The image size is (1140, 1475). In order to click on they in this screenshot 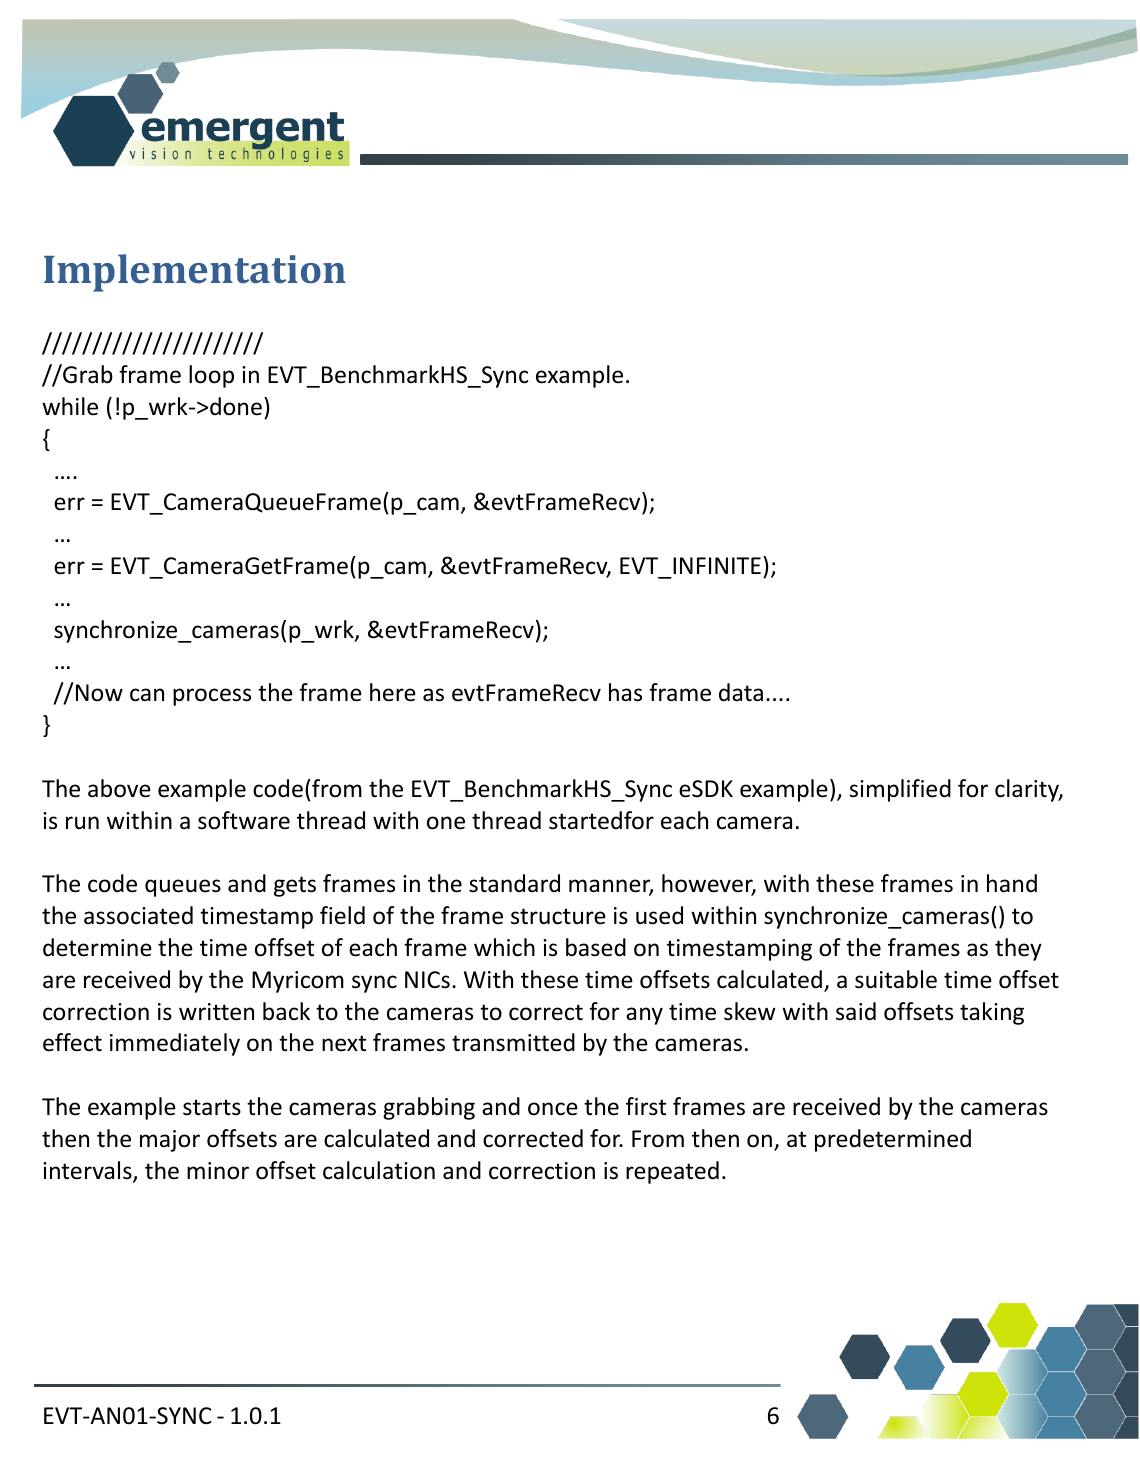, I will do `click(1018, 949)`.
